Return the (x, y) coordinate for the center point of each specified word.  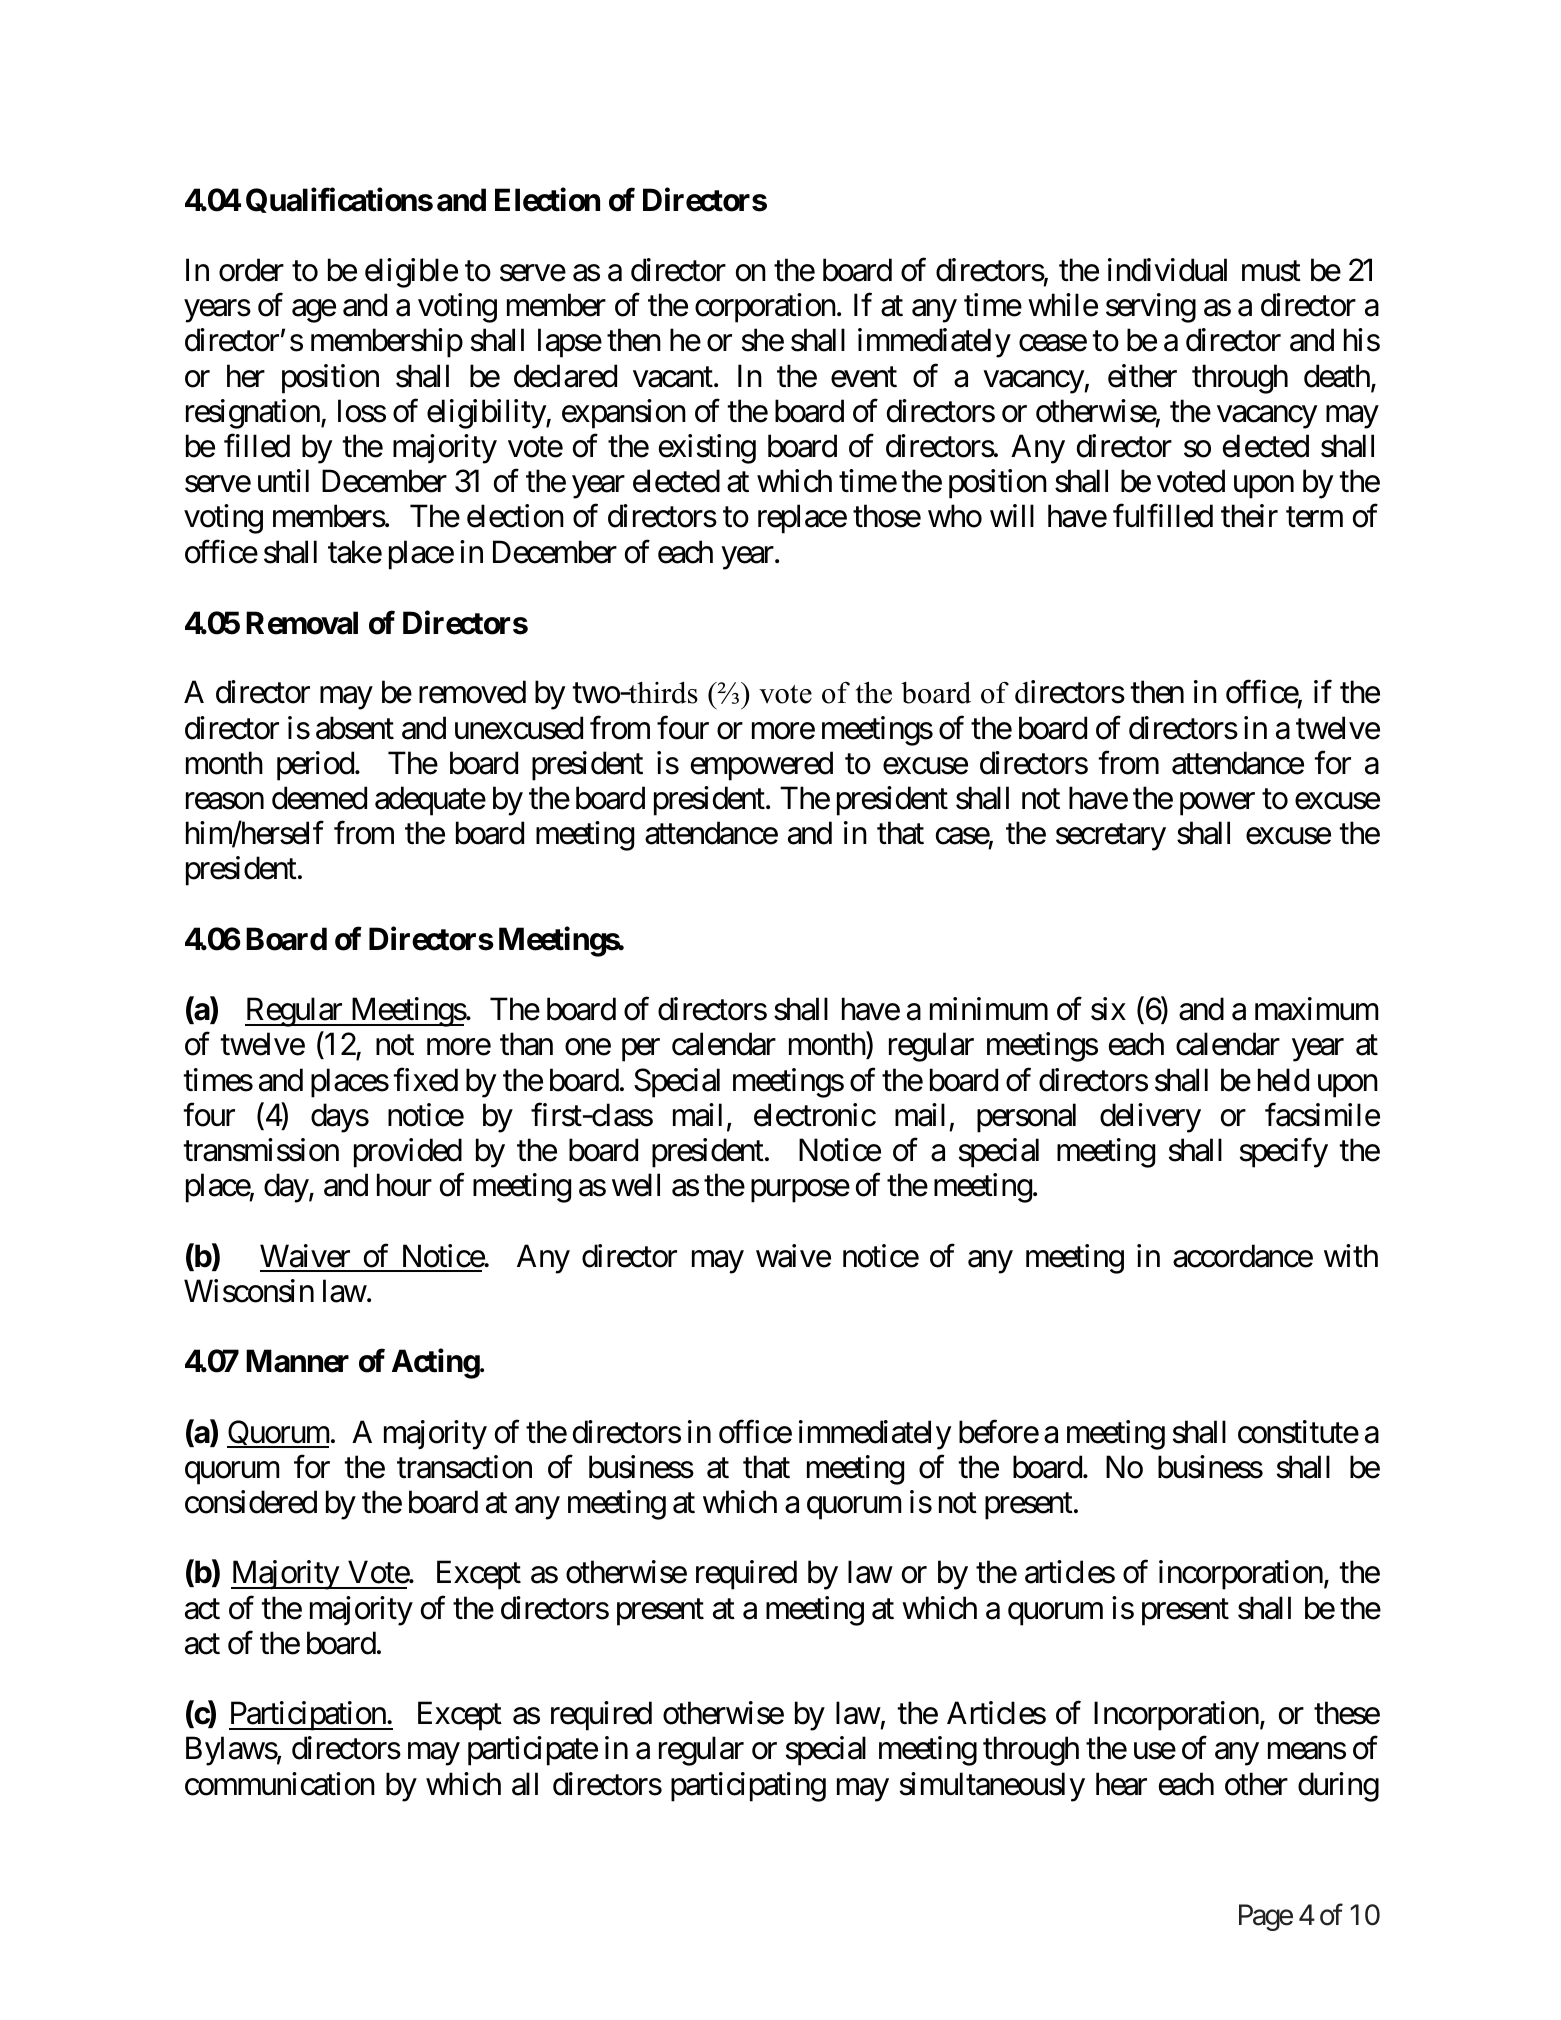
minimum (989, 1008)
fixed (425, 1080)
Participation (308, 1716)
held (1283, 1080)
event (864, 377)
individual (1167, 270)
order (251, 270)
